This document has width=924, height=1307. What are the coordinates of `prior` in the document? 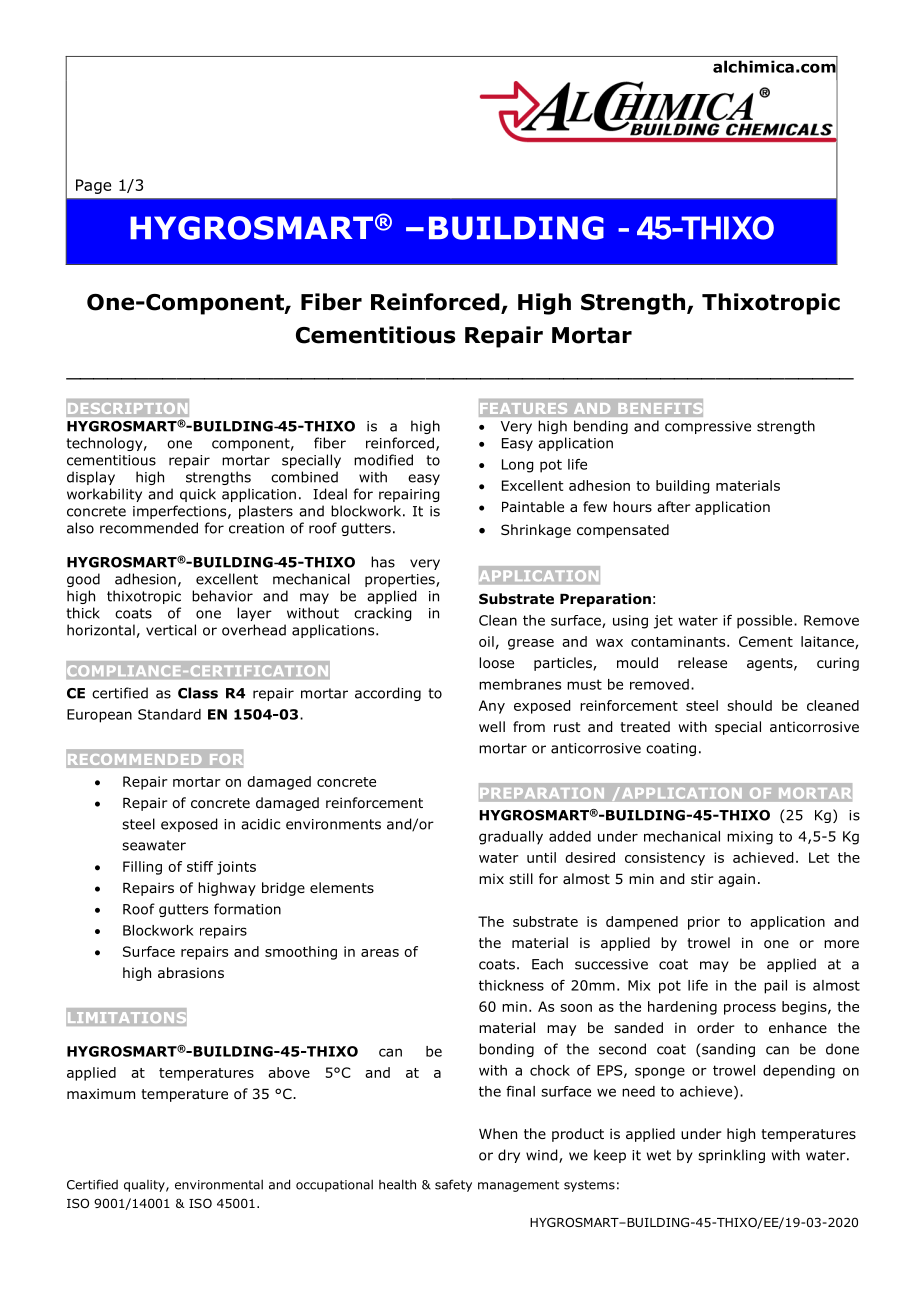 It's located at (704, 923).
